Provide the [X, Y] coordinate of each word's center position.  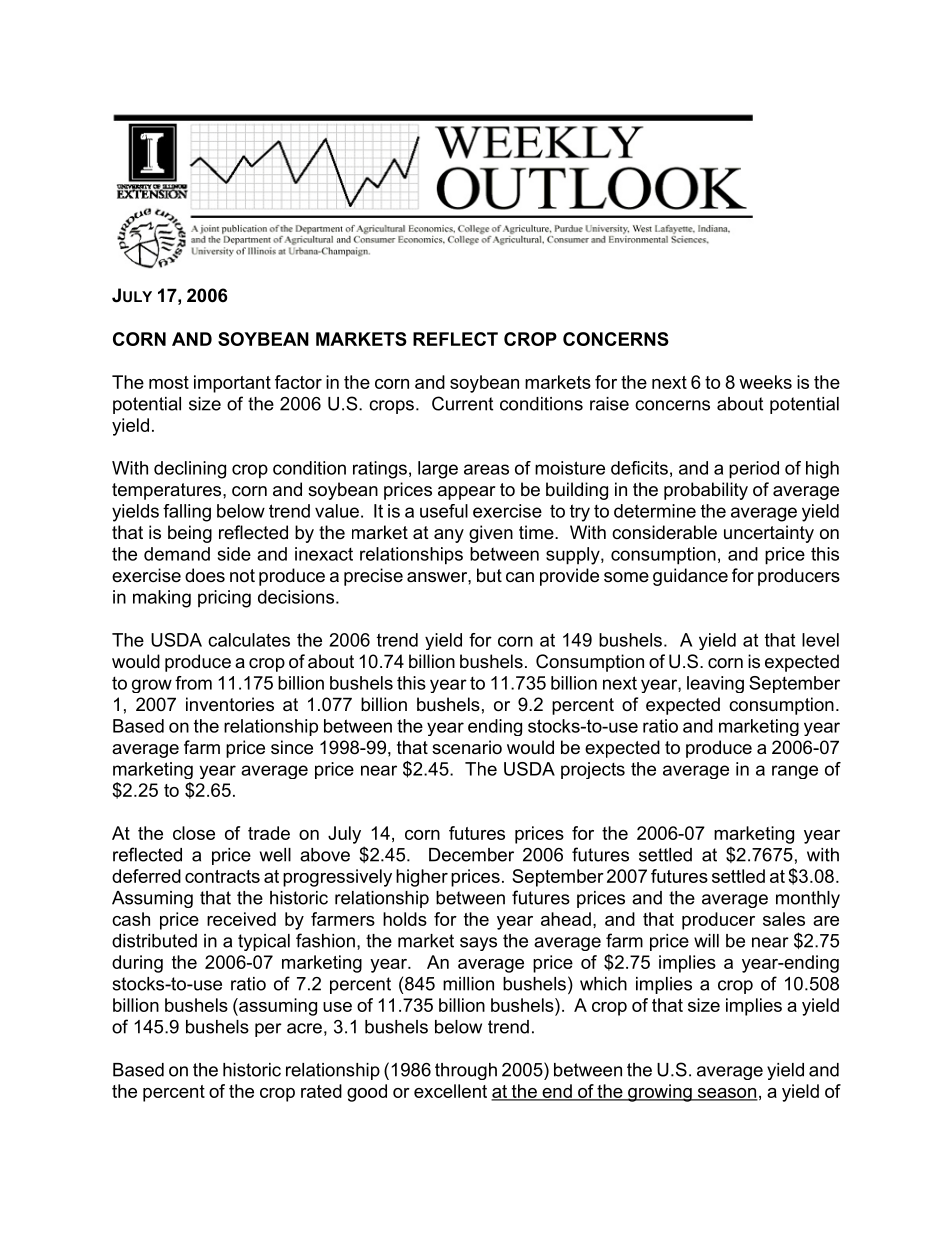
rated [321, 1091]
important [232, 384]
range [795, 772]
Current [462, 403]
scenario [467, 747]
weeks [765, 382]
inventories [230, 704]
